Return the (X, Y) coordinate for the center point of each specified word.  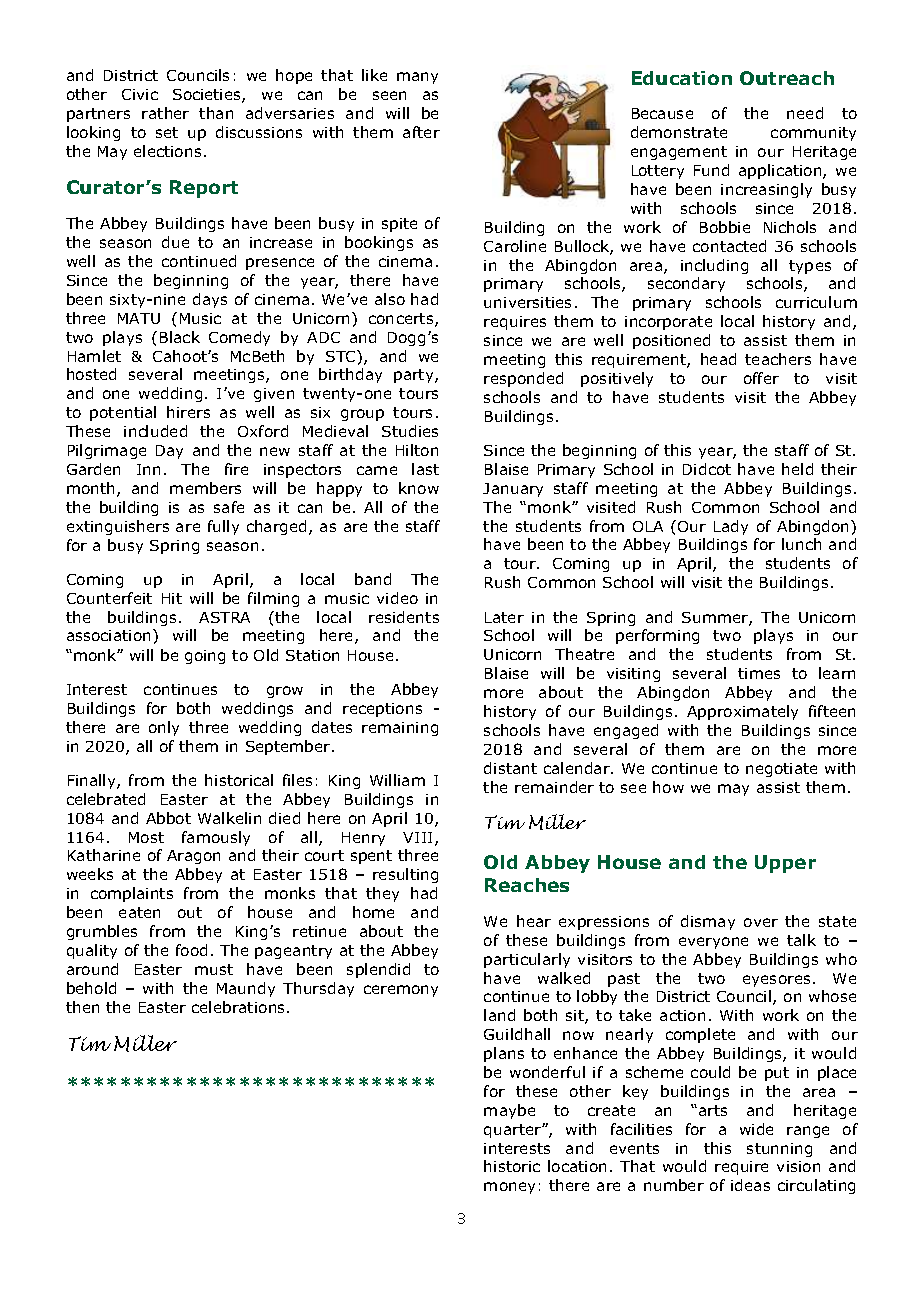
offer (761, 378)
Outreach (787, 78)
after (421, 132)
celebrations (240, 1007)
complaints (132, 894)
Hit (172, 598)
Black (180, 337)
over (761, 922)
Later (504, 617)
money (509, 1188)
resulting (405, 875)
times (759, 673)
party (415, 376)
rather (165, 113)
